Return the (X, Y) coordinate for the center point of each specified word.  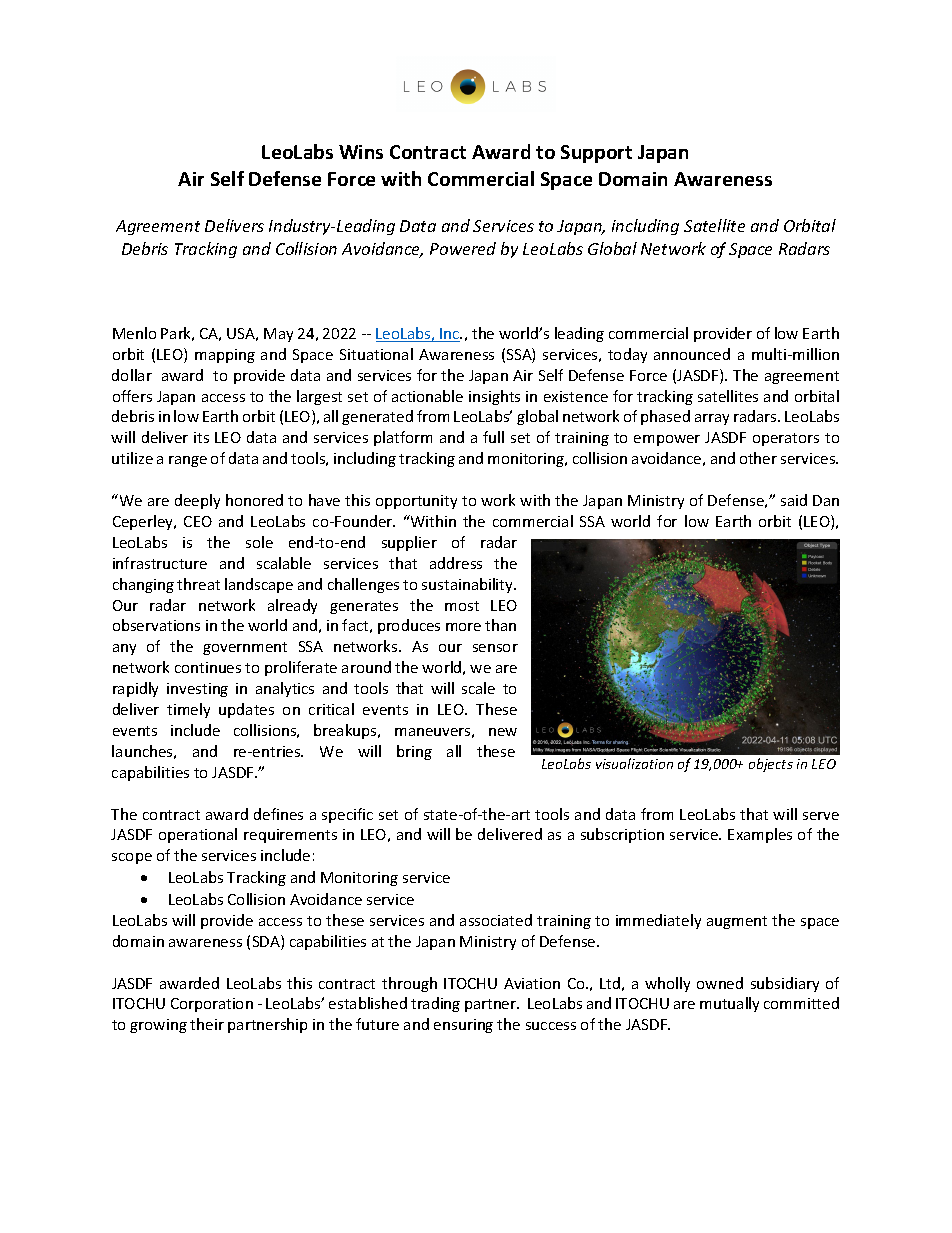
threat (198, 584)
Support (596, 154)
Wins (361, 152)
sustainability (469, 585)
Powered (463, 248)
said (794, 500)
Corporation (212, 1005)
